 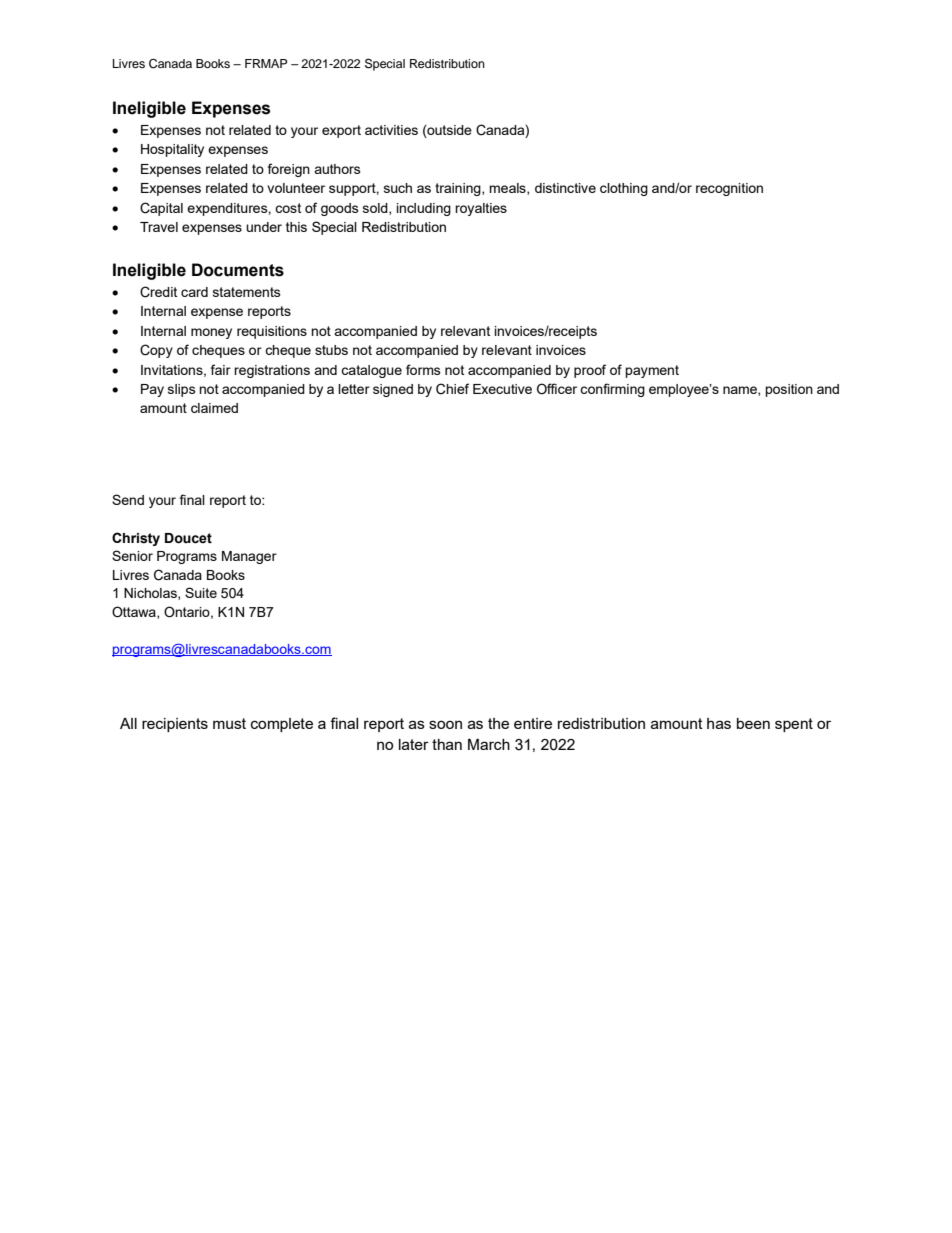 What do you see at coordinates (445, 724) in the screenshot?
I see `soon` at bounding box center [445, 724].
